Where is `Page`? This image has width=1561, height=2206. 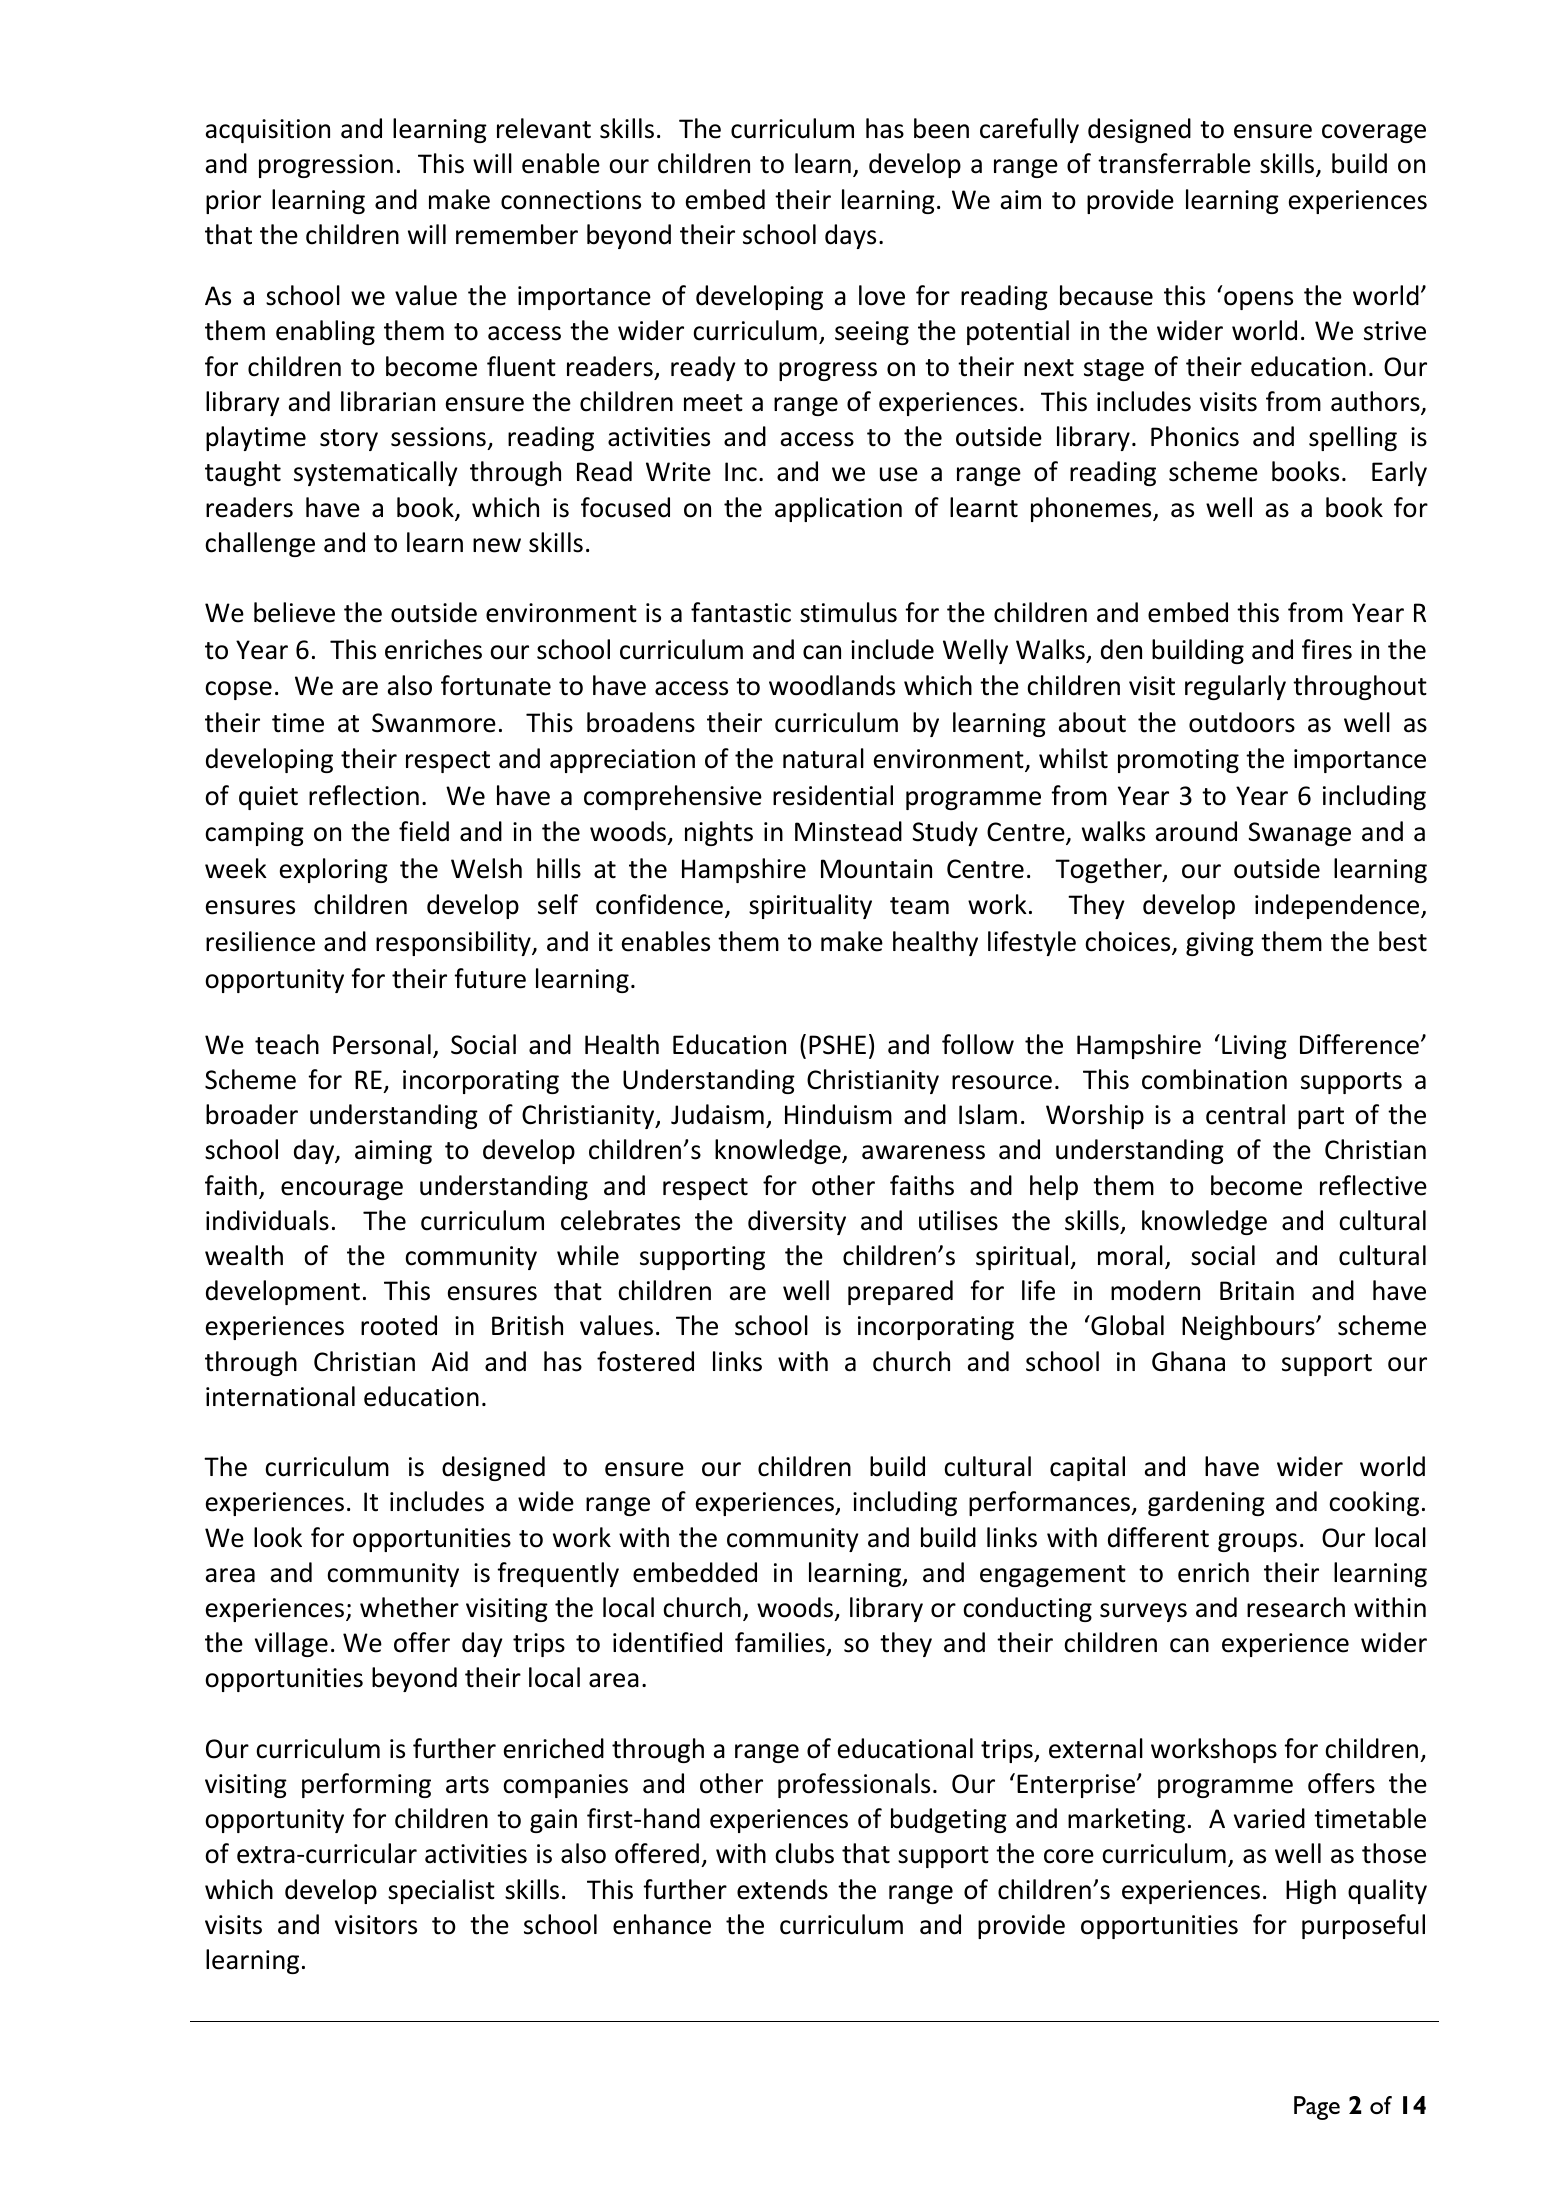 Page is located at coordinates (1317, 2108).
